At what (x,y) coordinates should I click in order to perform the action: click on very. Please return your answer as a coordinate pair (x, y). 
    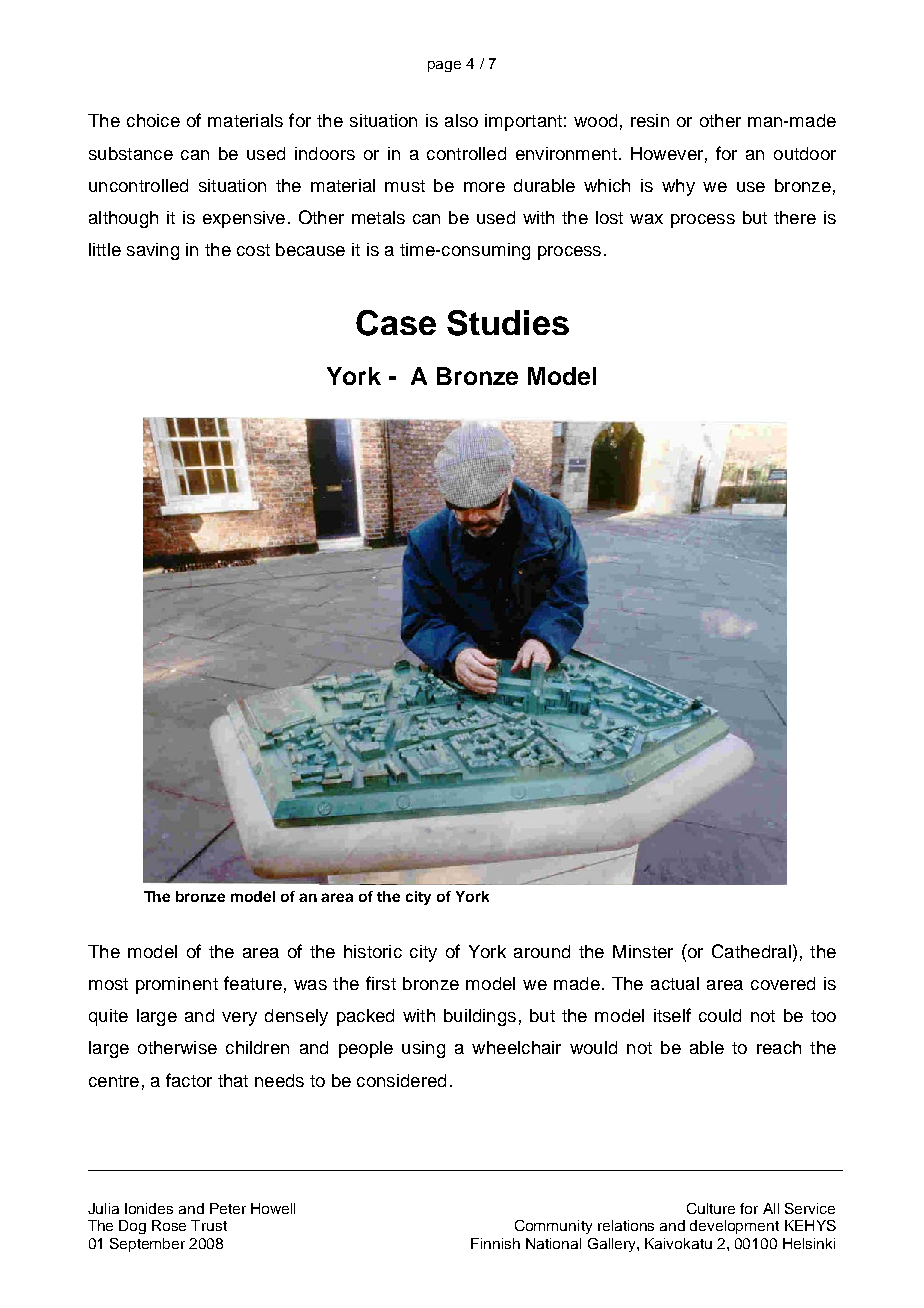
    Looking at the image, I should click on (239, 1019).
